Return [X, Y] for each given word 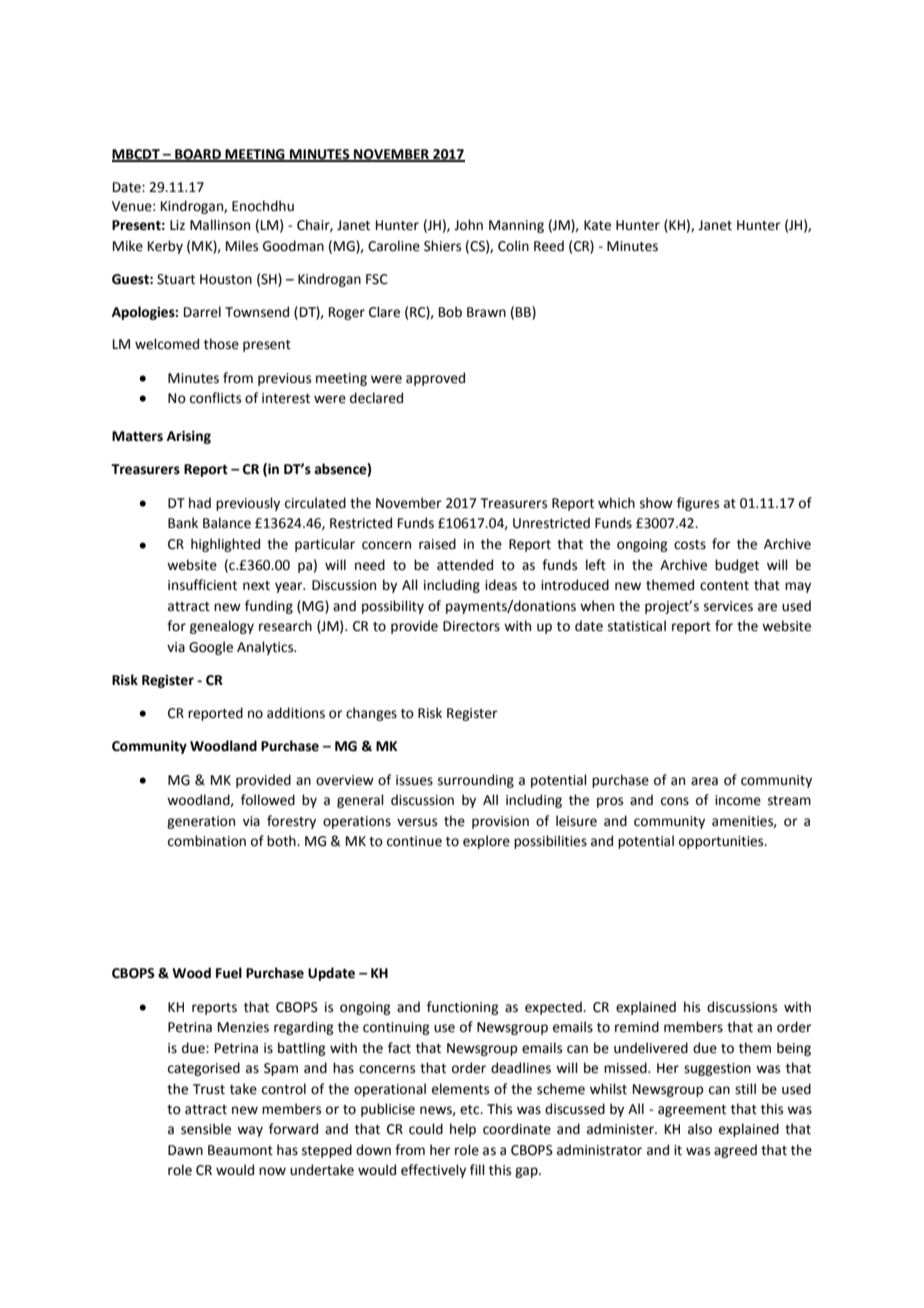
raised [437, 544]
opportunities [722, 842]
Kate [597, 225]
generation [201, 822]
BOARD [198, 155]
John [468, 225]
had [200, 503]
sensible [206, 1129]
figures [698, 504]
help [463, 1130]
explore [486, 842]
